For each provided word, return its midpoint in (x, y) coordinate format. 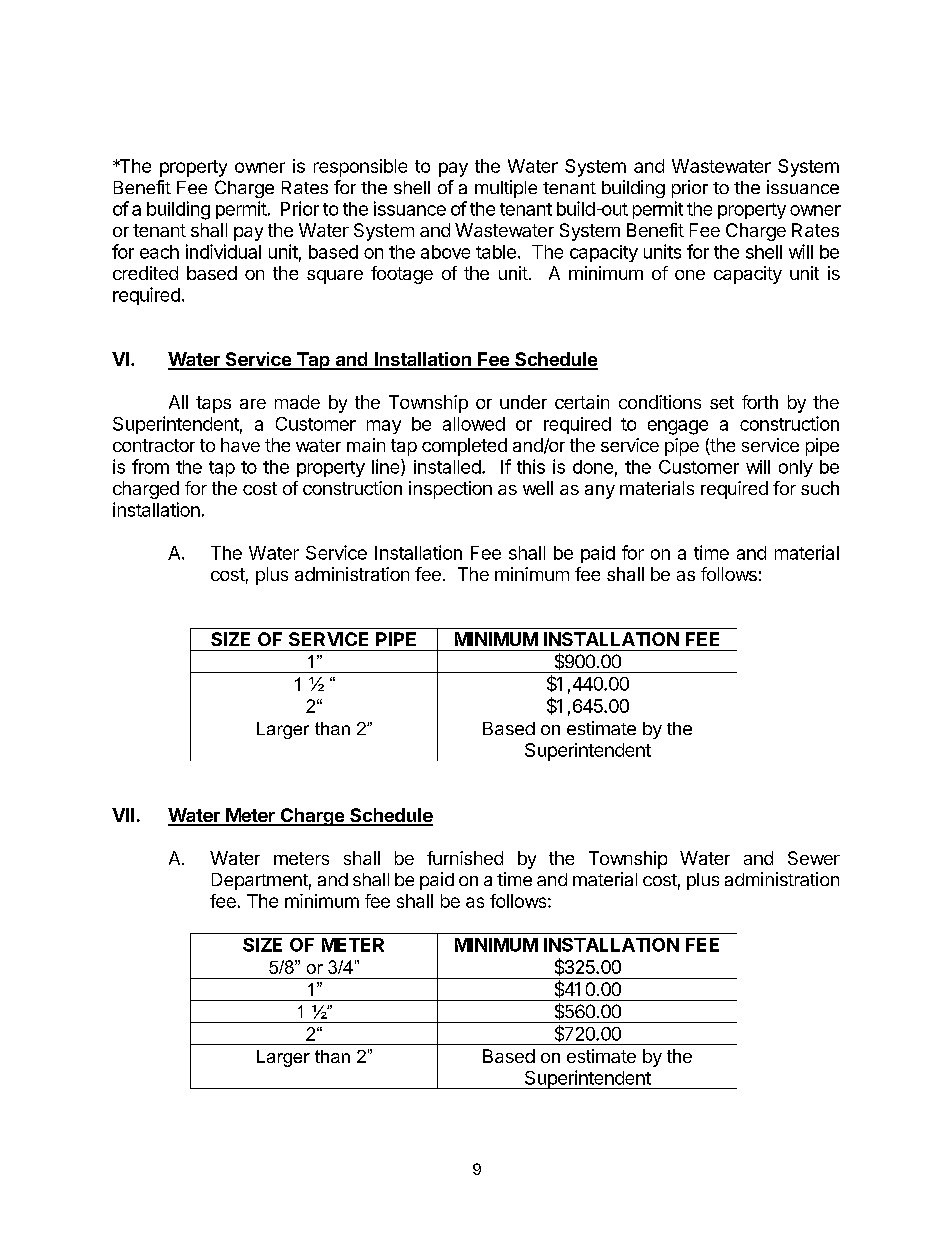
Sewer (814, 858)
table (496, 252)
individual (223, 251)
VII (123, 815)
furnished (465, 858)
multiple (506, 189)
